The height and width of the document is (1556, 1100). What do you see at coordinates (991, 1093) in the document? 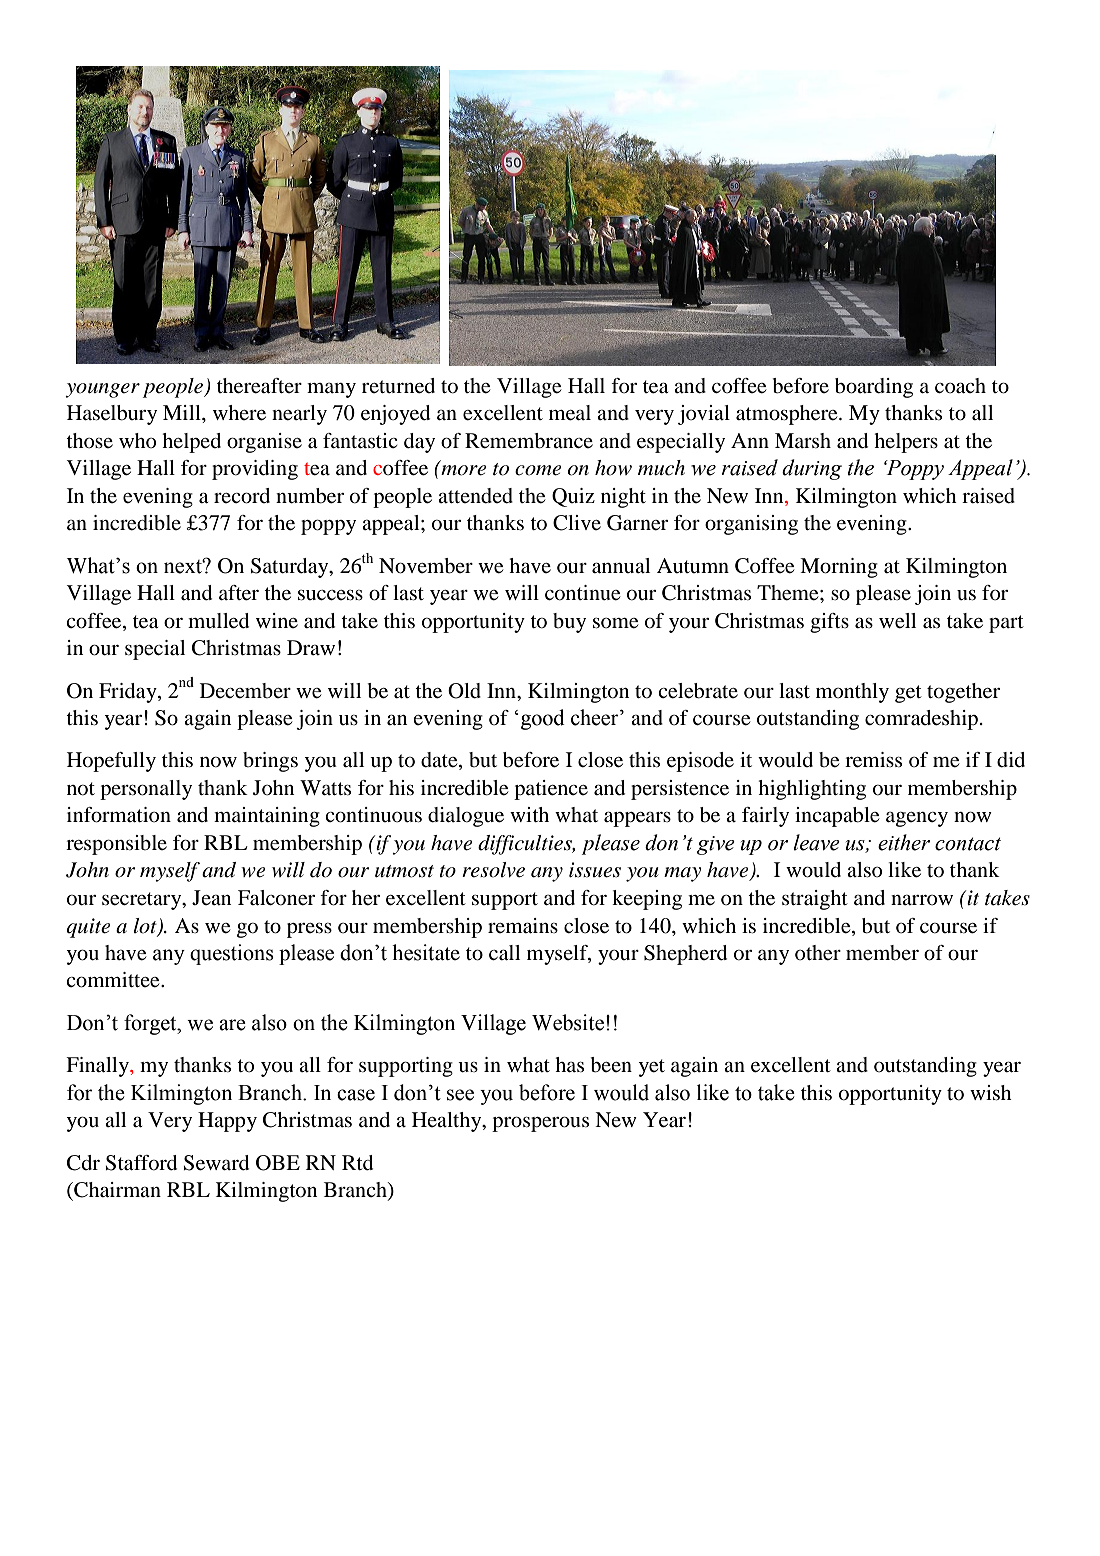
I see `wish` at bounding box center [991, 1093].
